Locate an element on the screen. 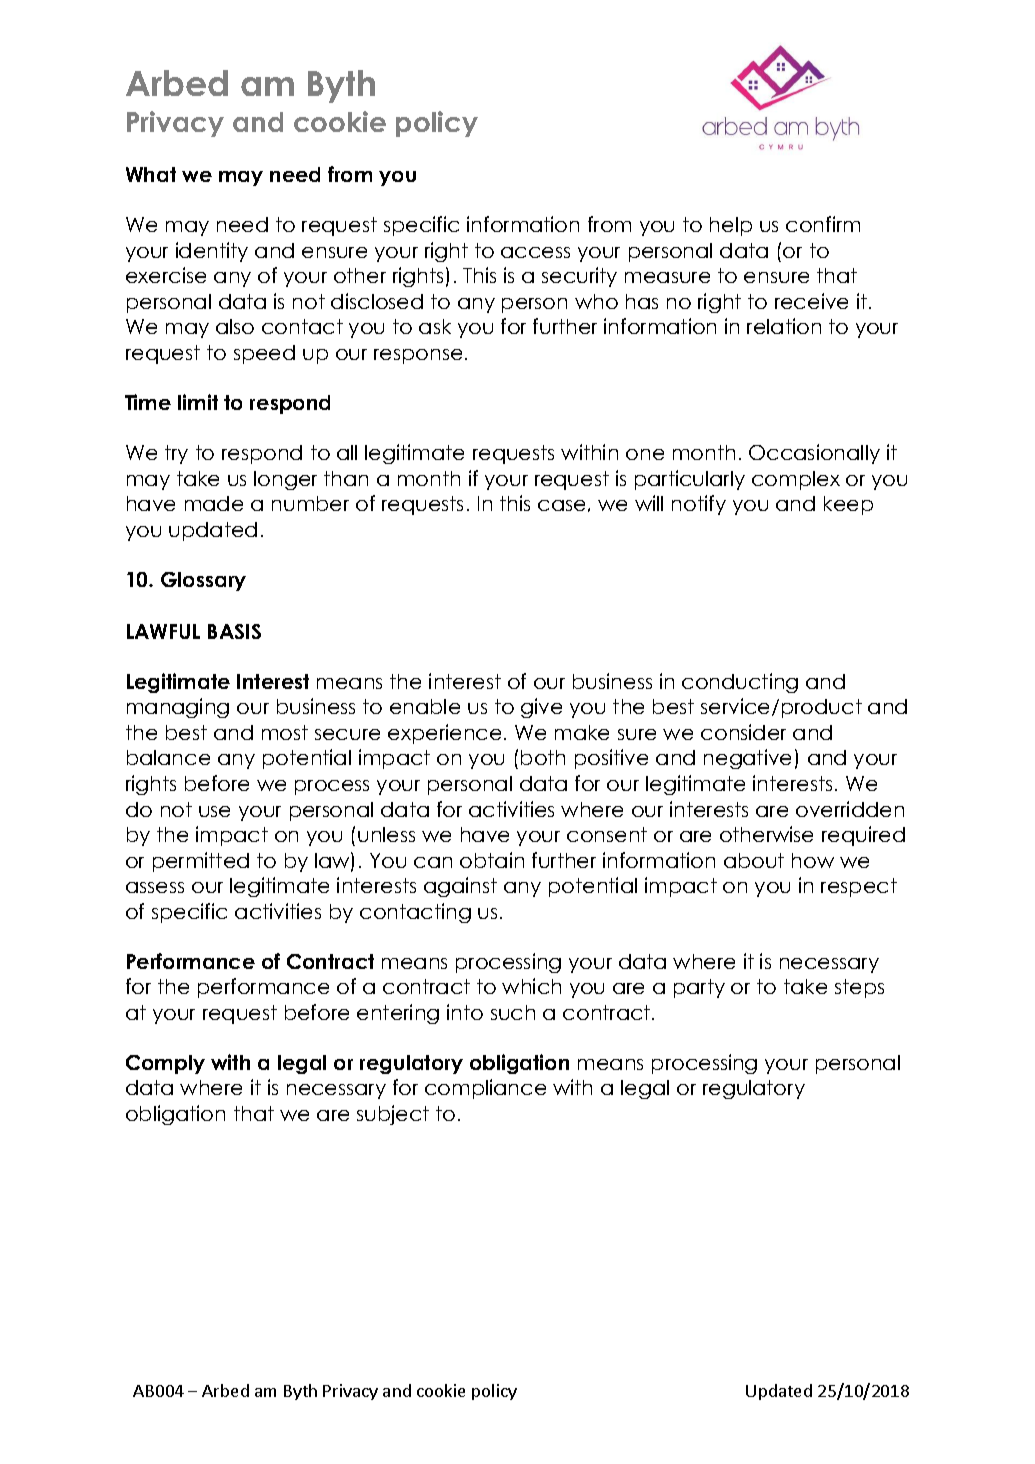 This screenshot has height=1464, width=1035. conducting is located at coordinates (740, 683).
